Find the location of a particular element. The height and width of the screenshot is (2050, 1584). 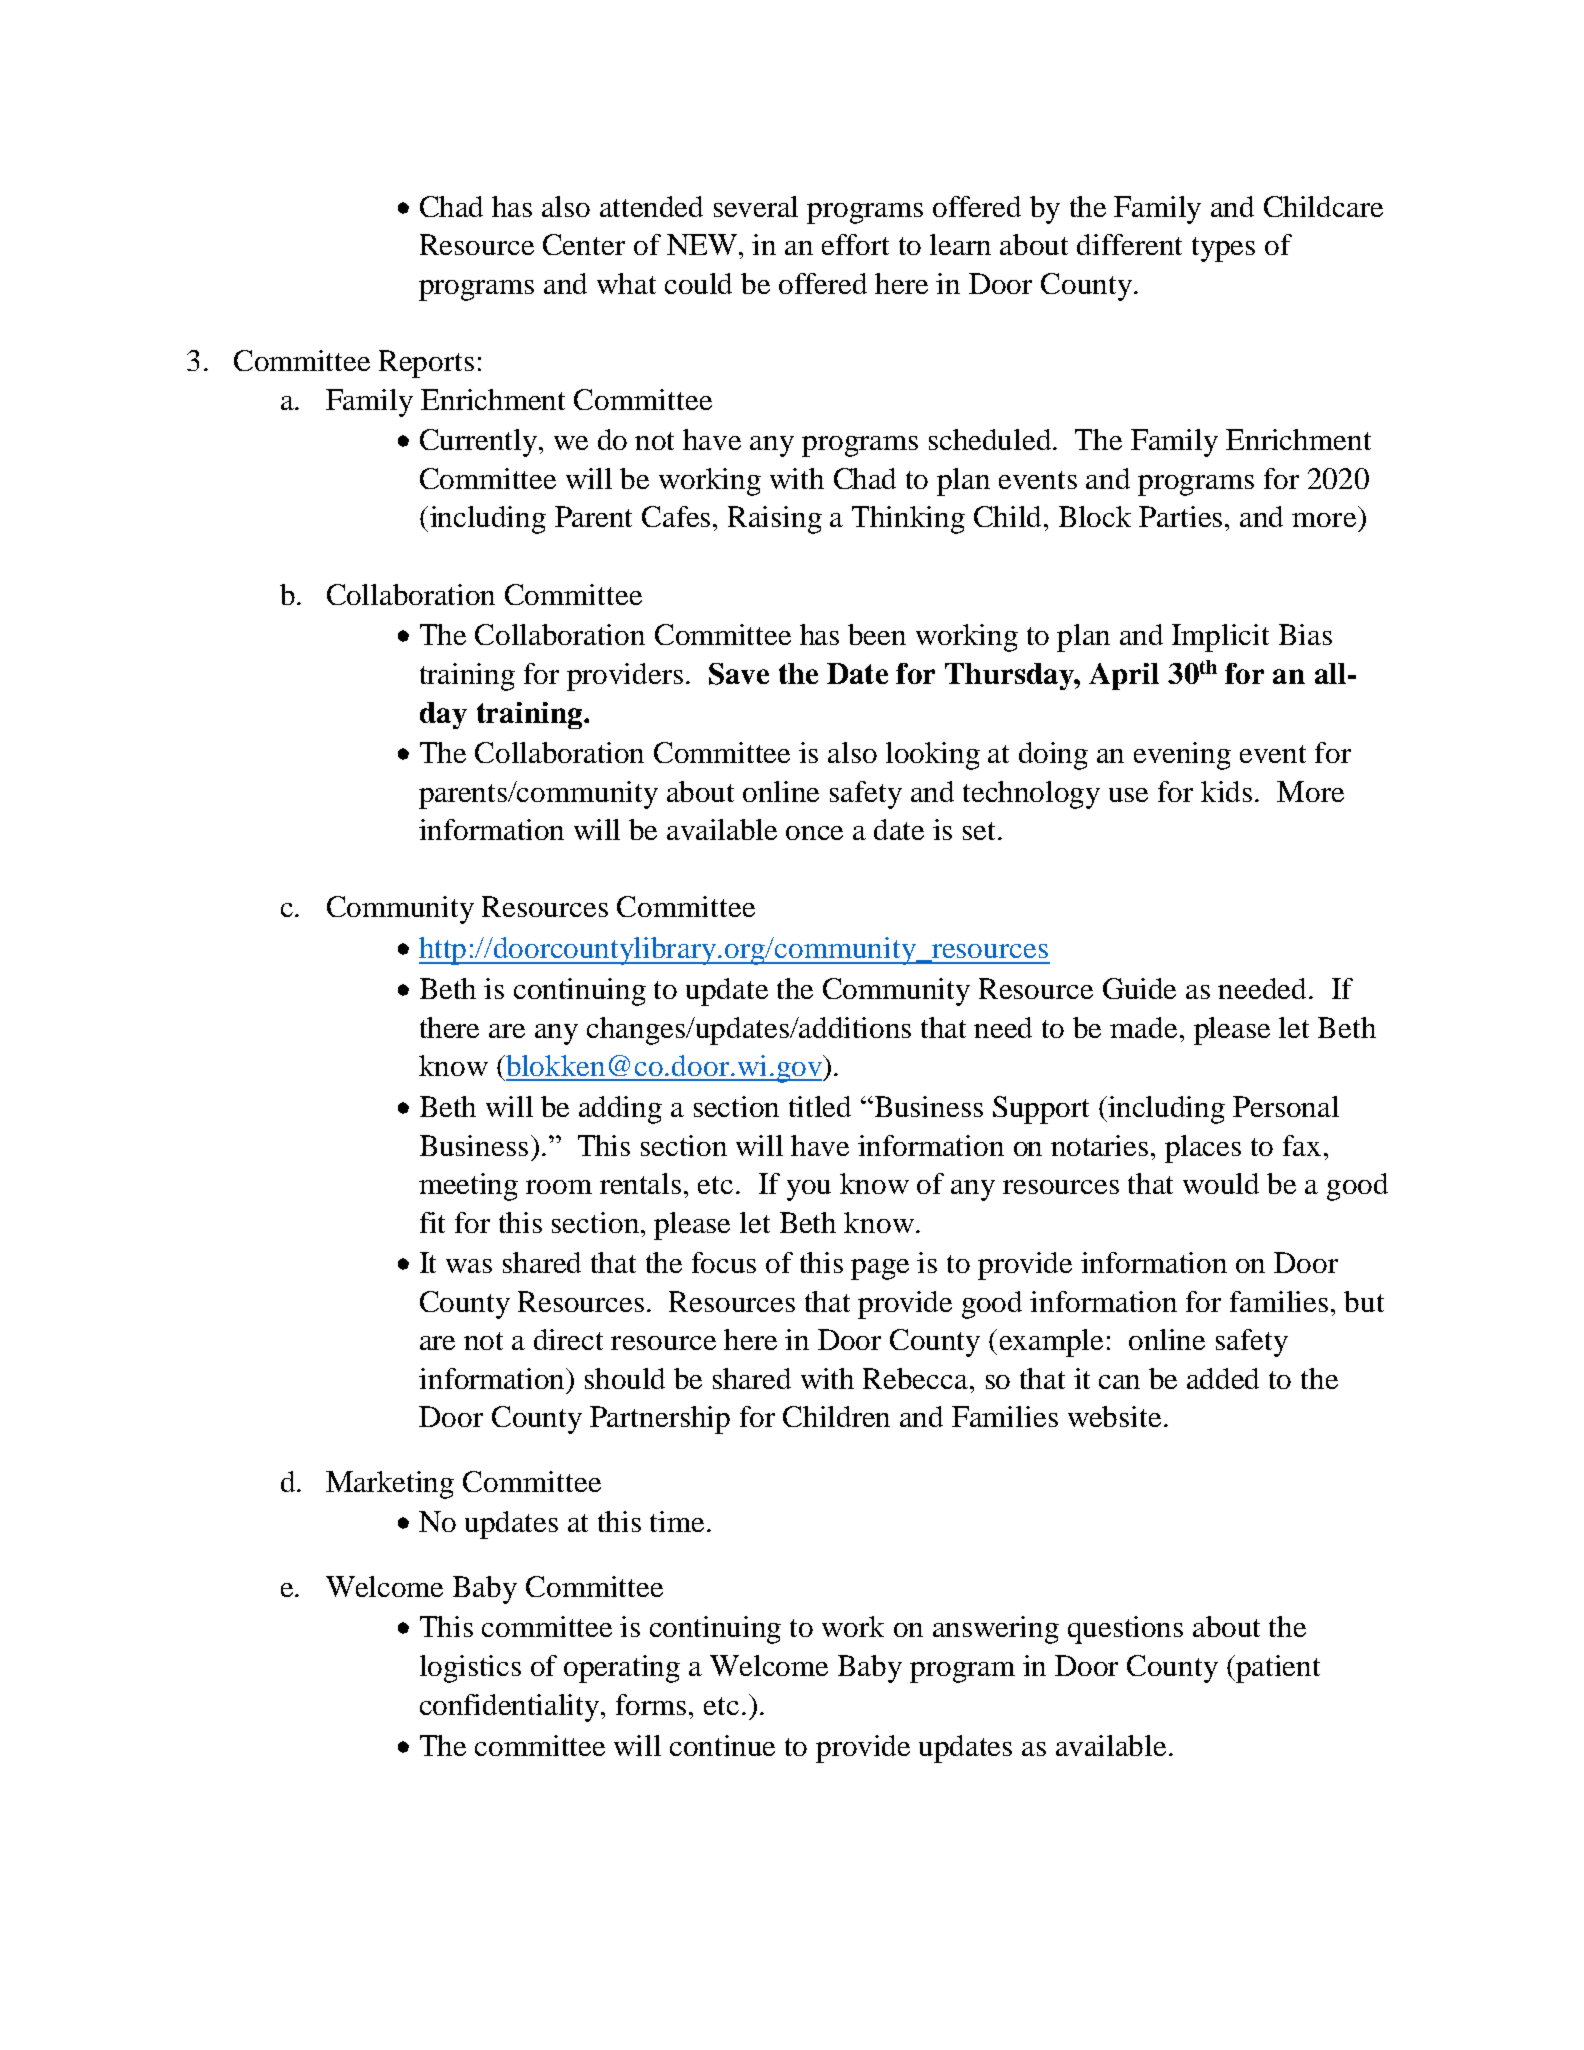

types is located at coordinates (1223, 249).
